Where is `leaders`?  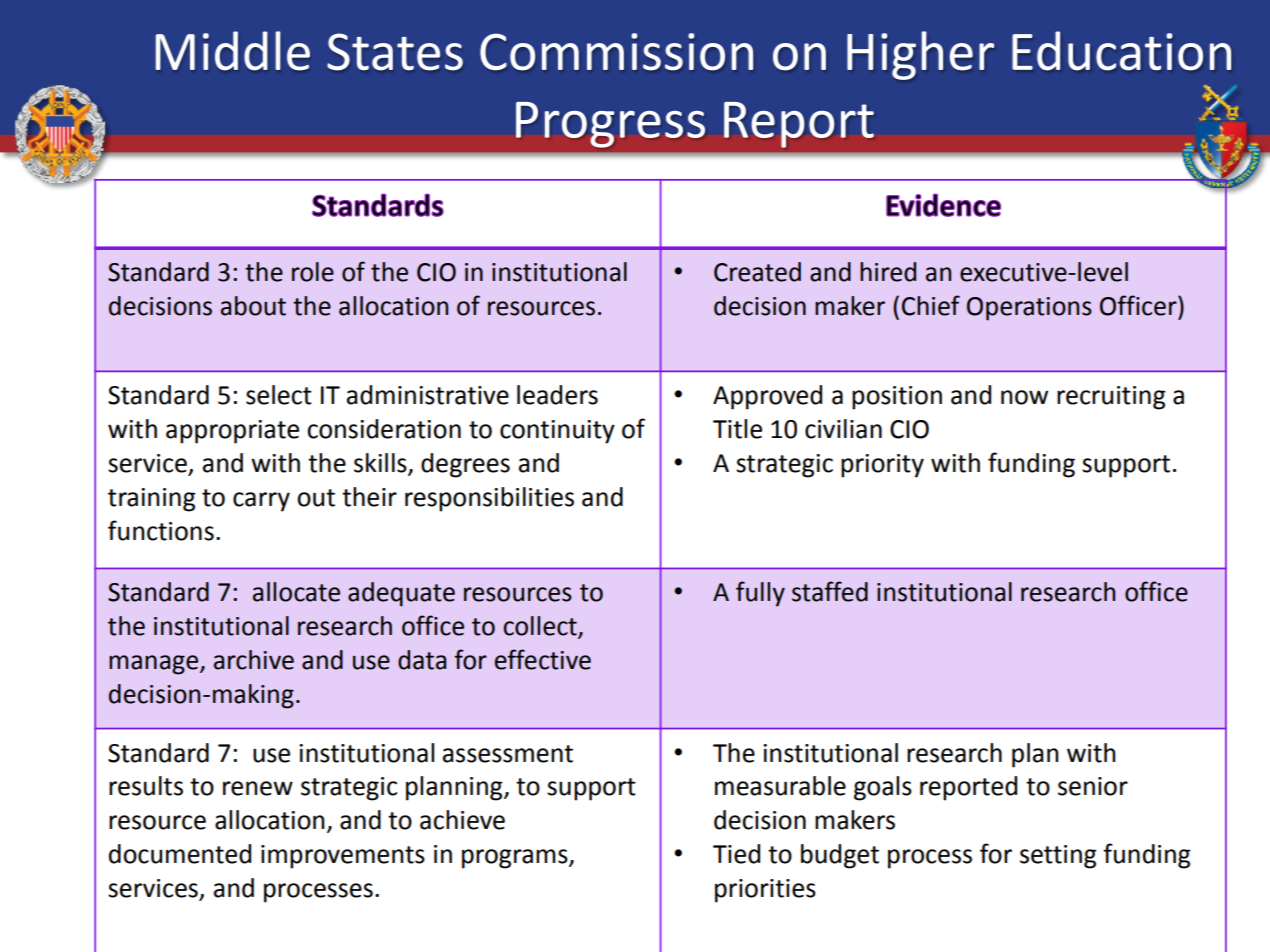 leaders is located at coordinates (557, 395).
